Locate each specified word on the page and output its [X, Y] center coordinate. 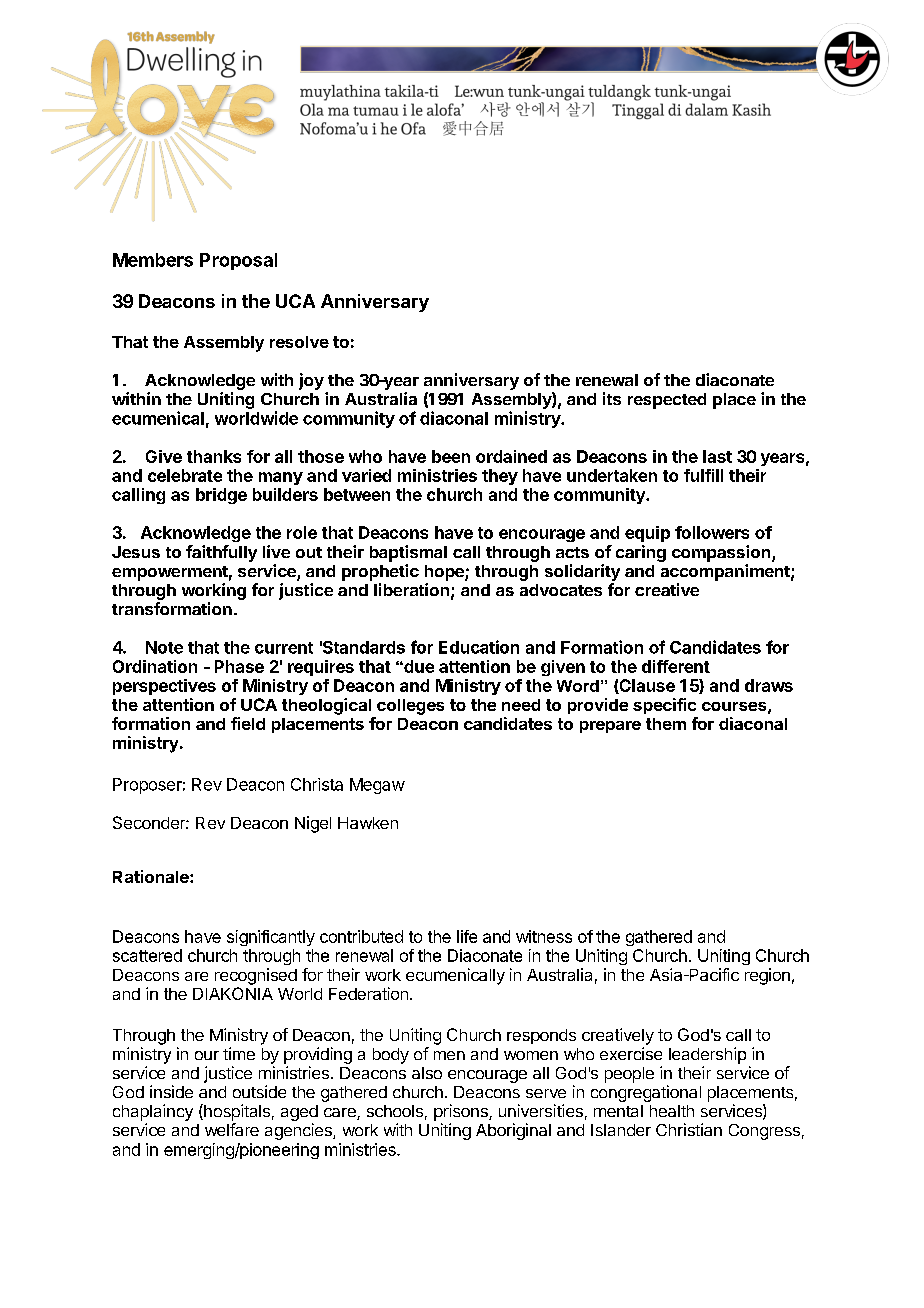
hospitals [236, 1112]
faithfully [221, 553]
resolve [299, 342]
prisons [462, 1112]
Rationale [152, 876]
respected [667, 401]
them [666, 724]
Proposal [238, 261]
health [672, 1111]
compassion [722, 553]
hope [445, 573]
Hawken [368, 823]
